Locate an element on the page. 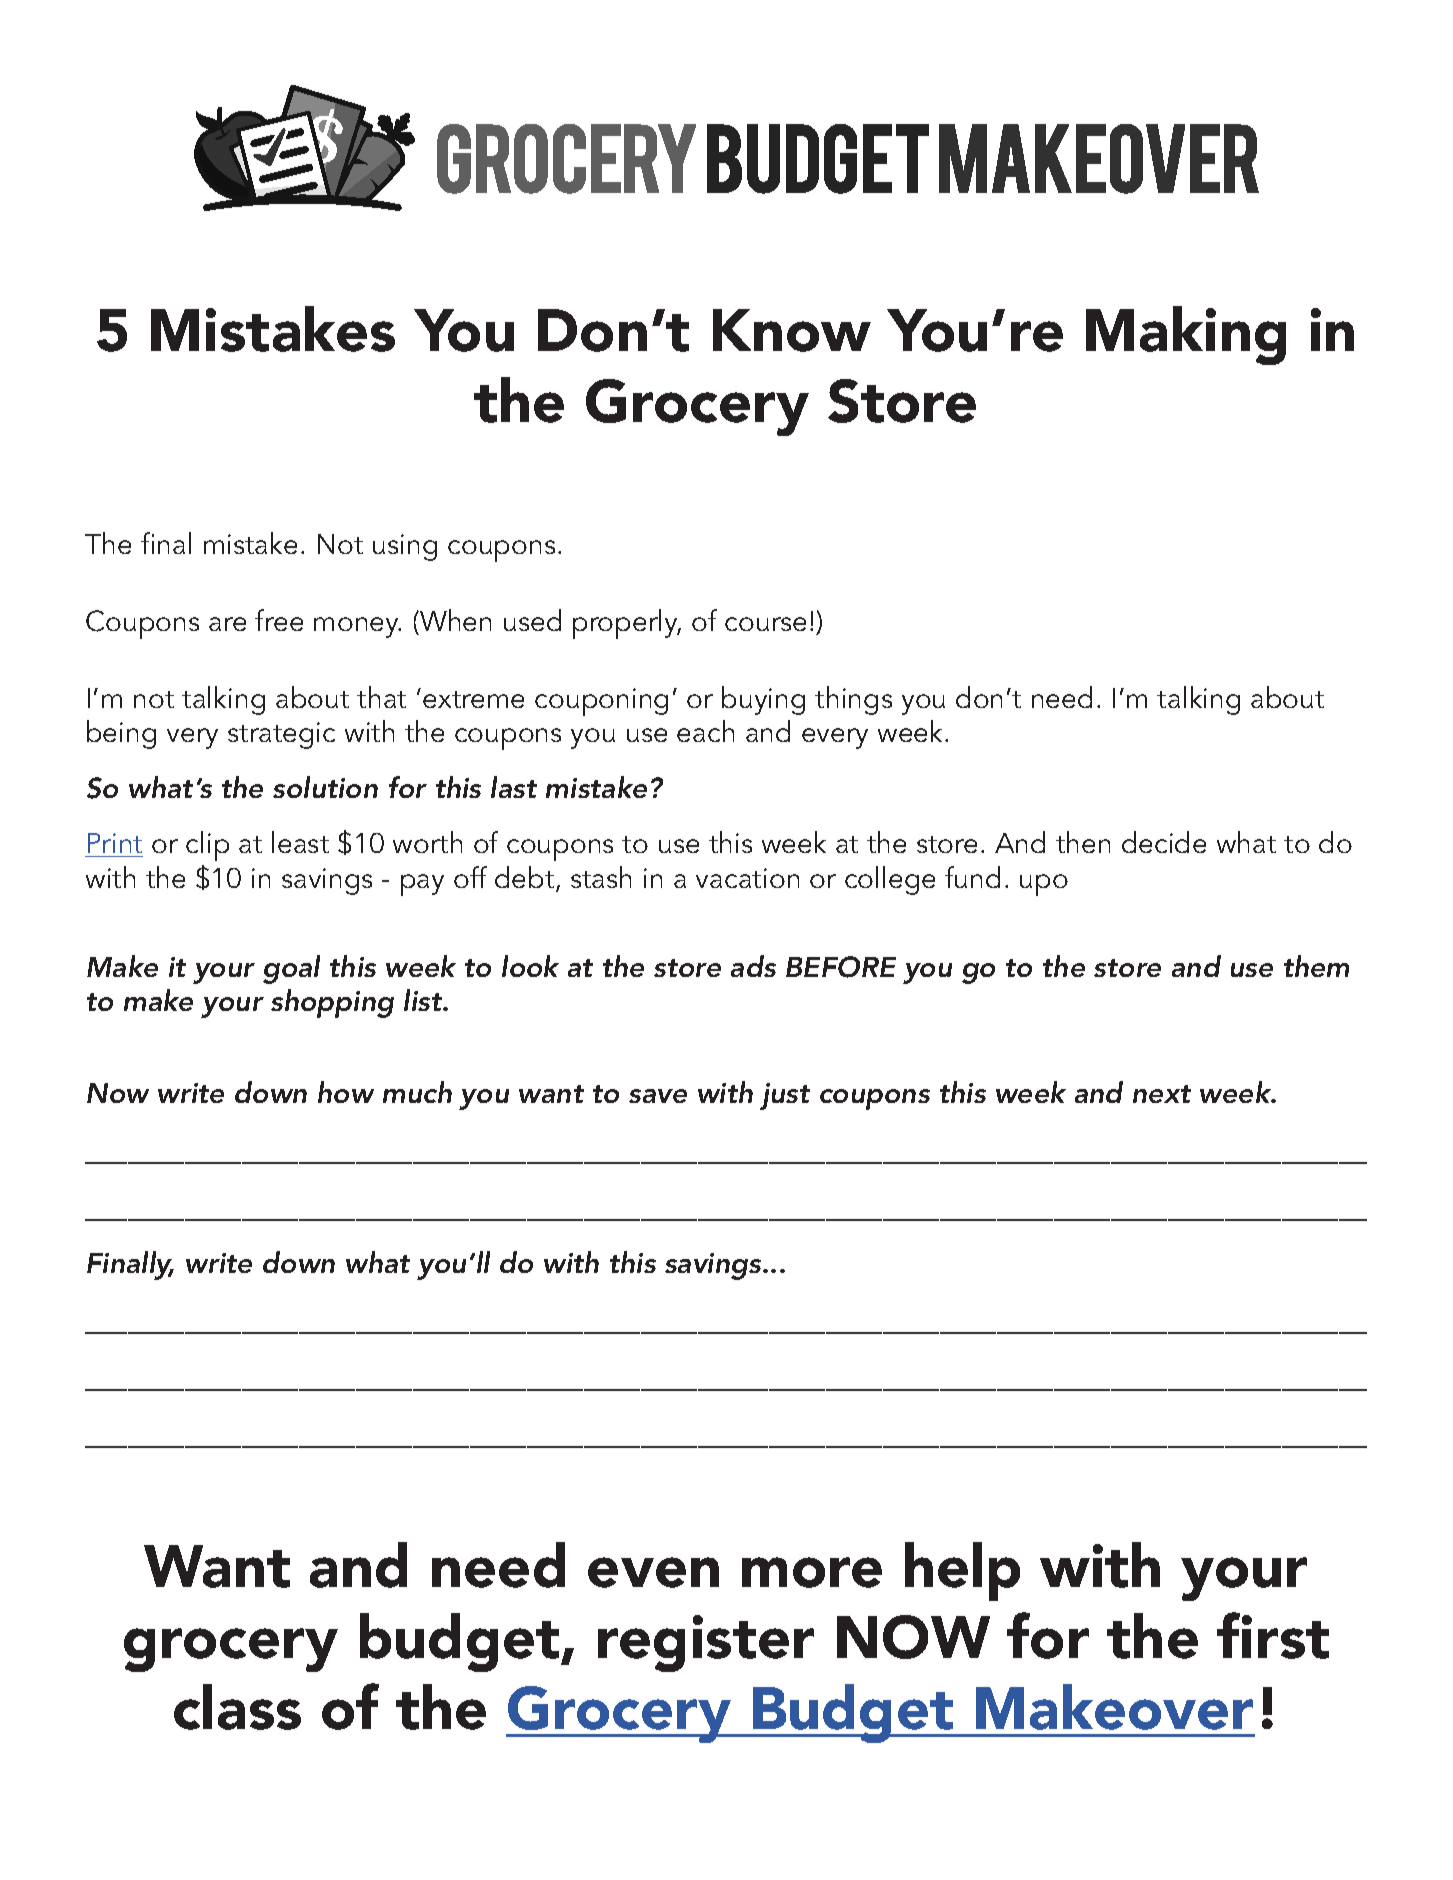  strategic is located at coordinates (281, 735).
